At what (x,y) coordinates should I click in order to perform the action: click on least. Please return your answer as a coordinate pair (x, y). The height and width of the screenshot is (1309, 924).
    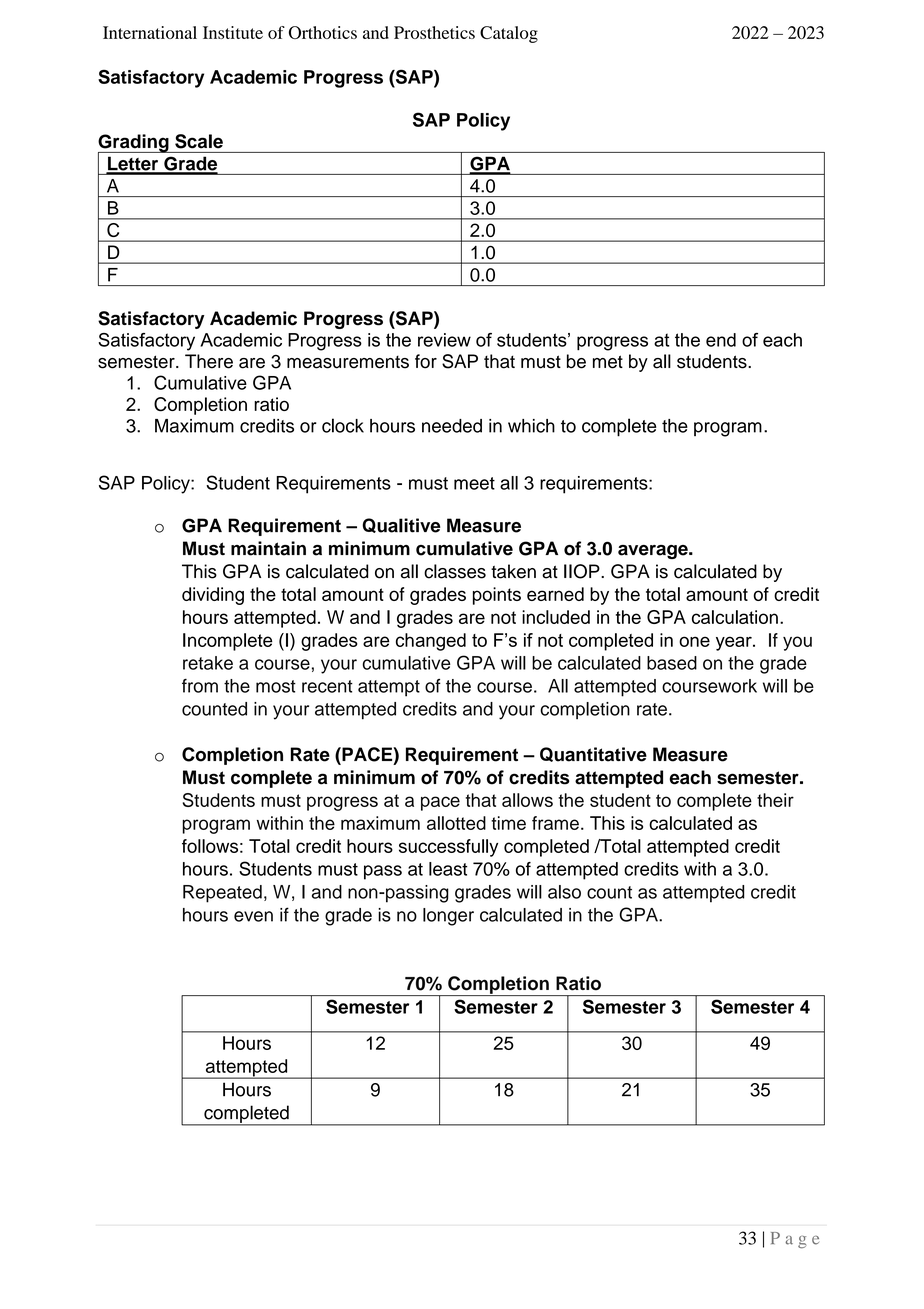
    Looking at the image, I should click on (448, 869).
